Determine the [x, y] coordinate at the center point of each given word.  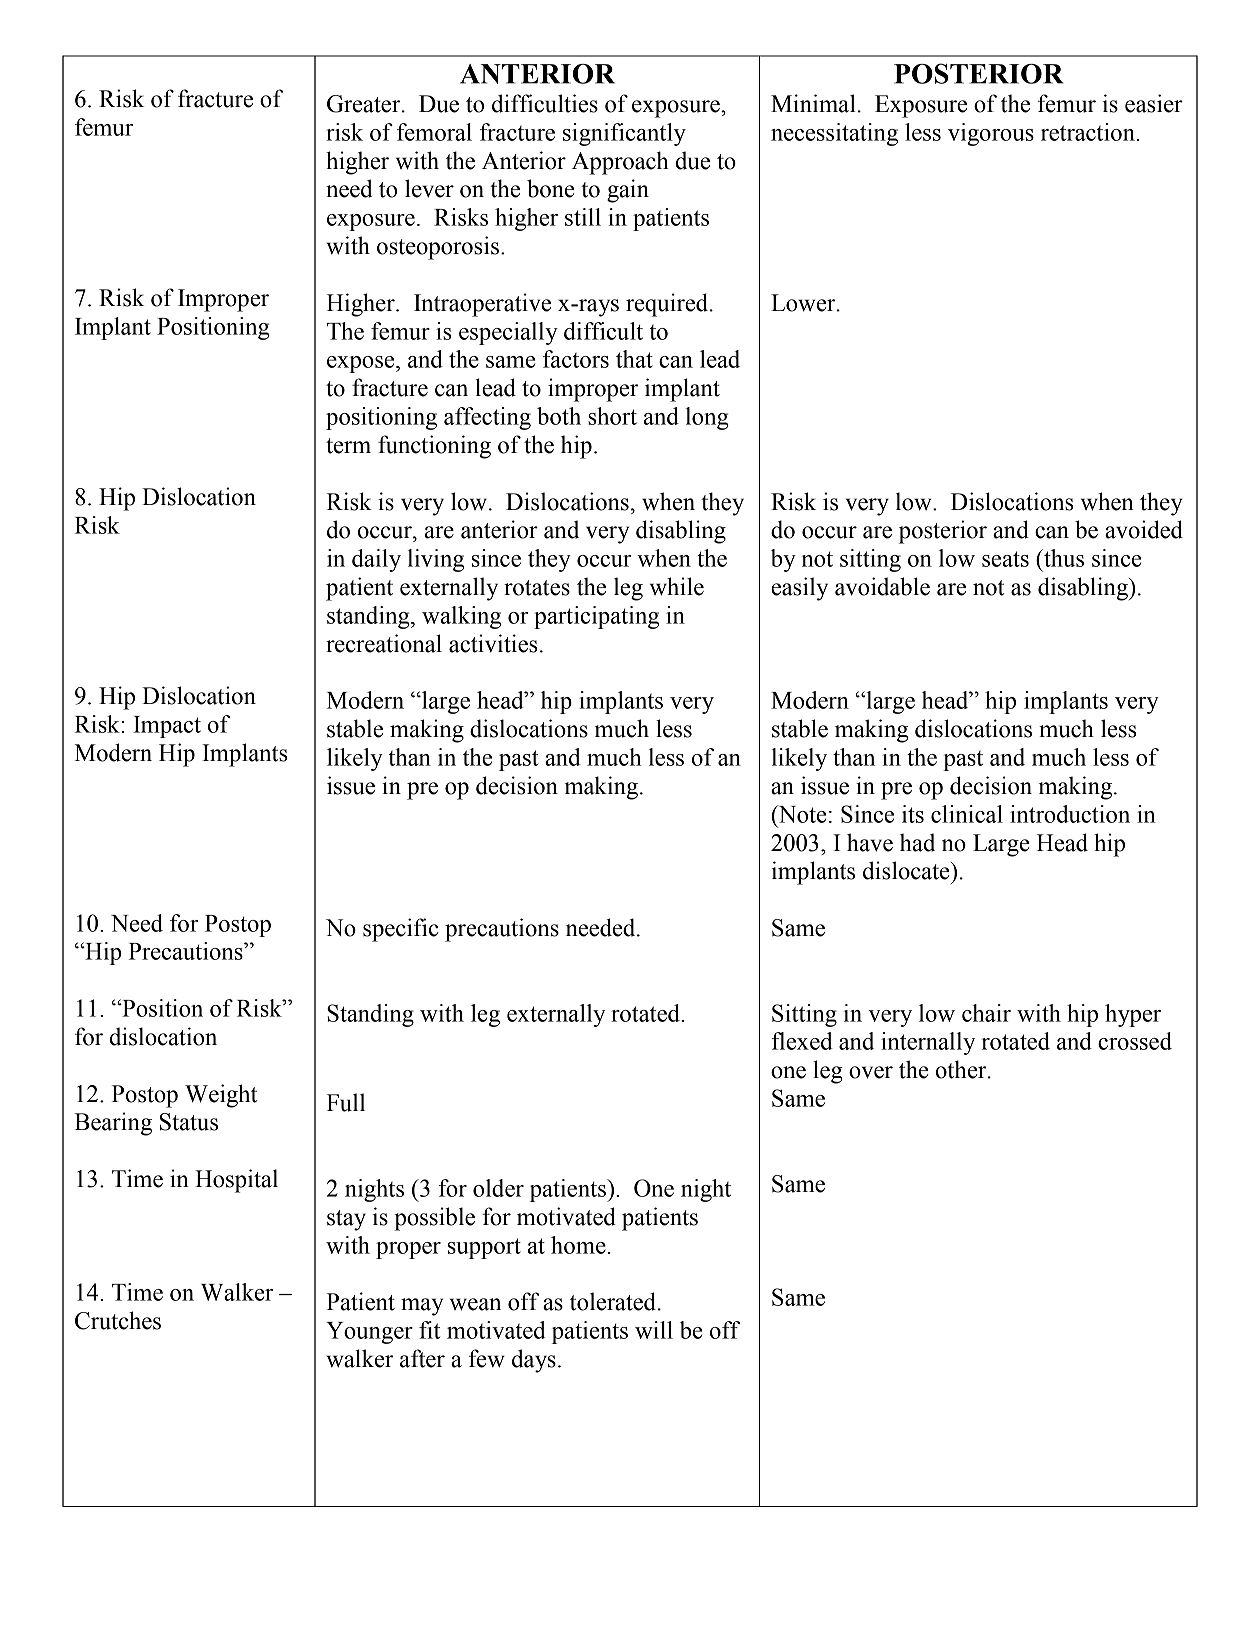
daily [376, 560]
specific [400, 930]
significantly [624, 134]
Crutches [118, 1320]
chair [986, 1013]
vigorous [991, 134]
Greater [365, 104]
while [677, 586]
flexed [802, 1041]
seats [1005, 559]
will [654, 1330]
